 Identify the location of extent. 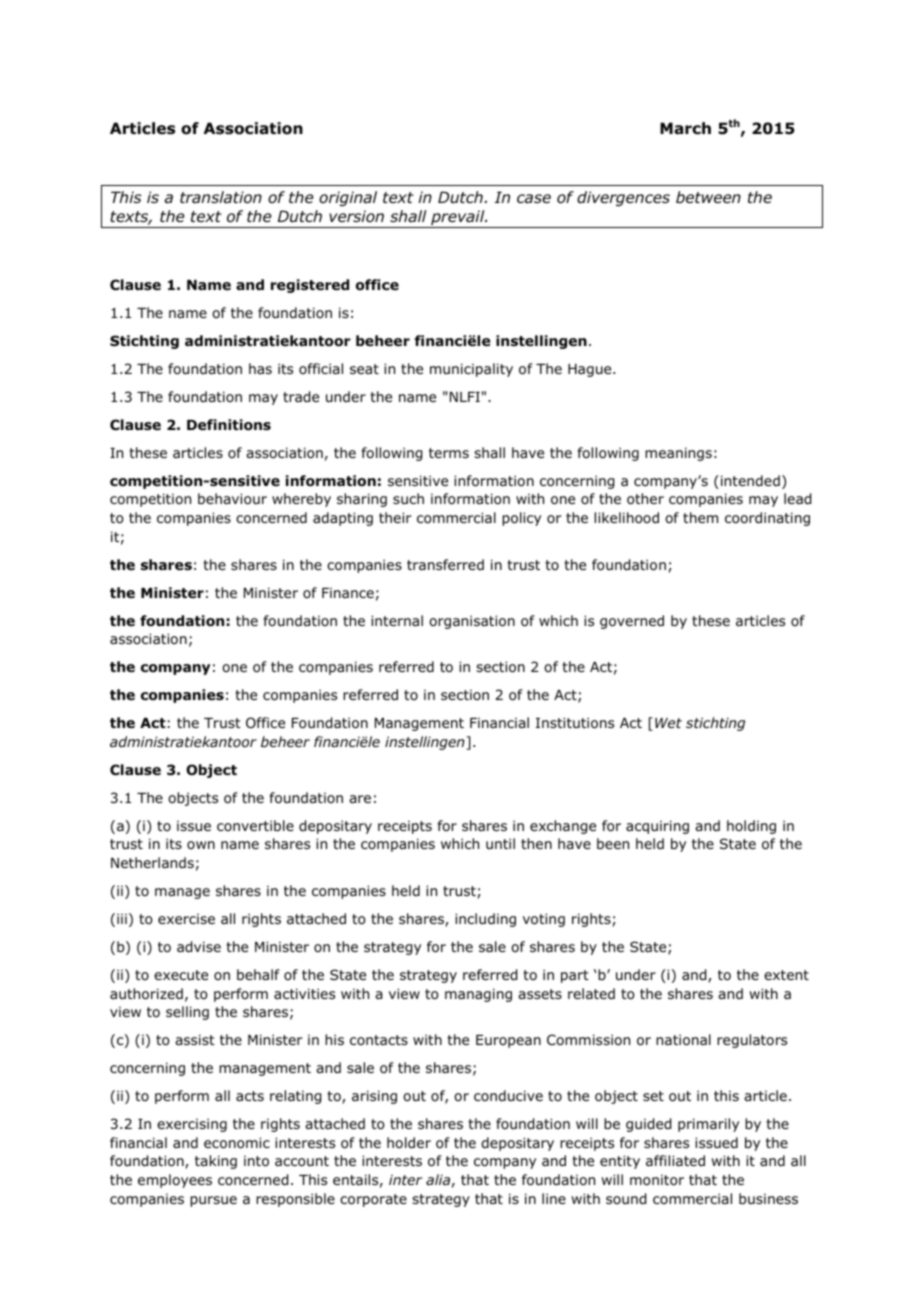
(786, 975).
